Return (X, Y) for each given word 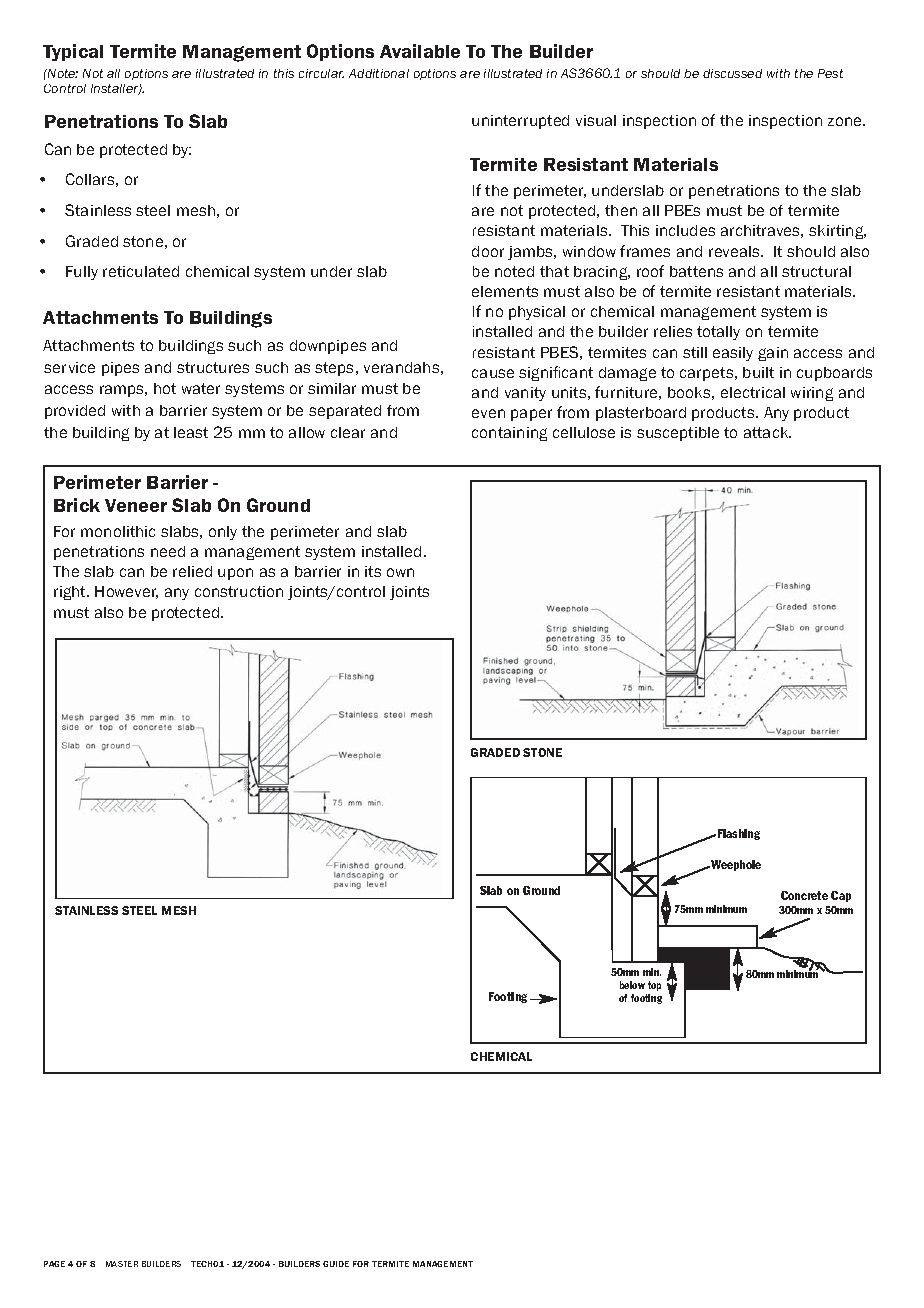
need (168, 551)
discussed (732, 73)
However (126, 592)
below (632, 985)
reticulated (141, 271)
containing (509, 434)
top (654, 986)
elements (505, 291)
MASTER (122, 1264)
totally (718, 333)
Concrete (804, 895)
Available (420, 51)
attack (767, 432)
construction (239, 591)
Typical (73, 52)
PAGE (54, 1264)
